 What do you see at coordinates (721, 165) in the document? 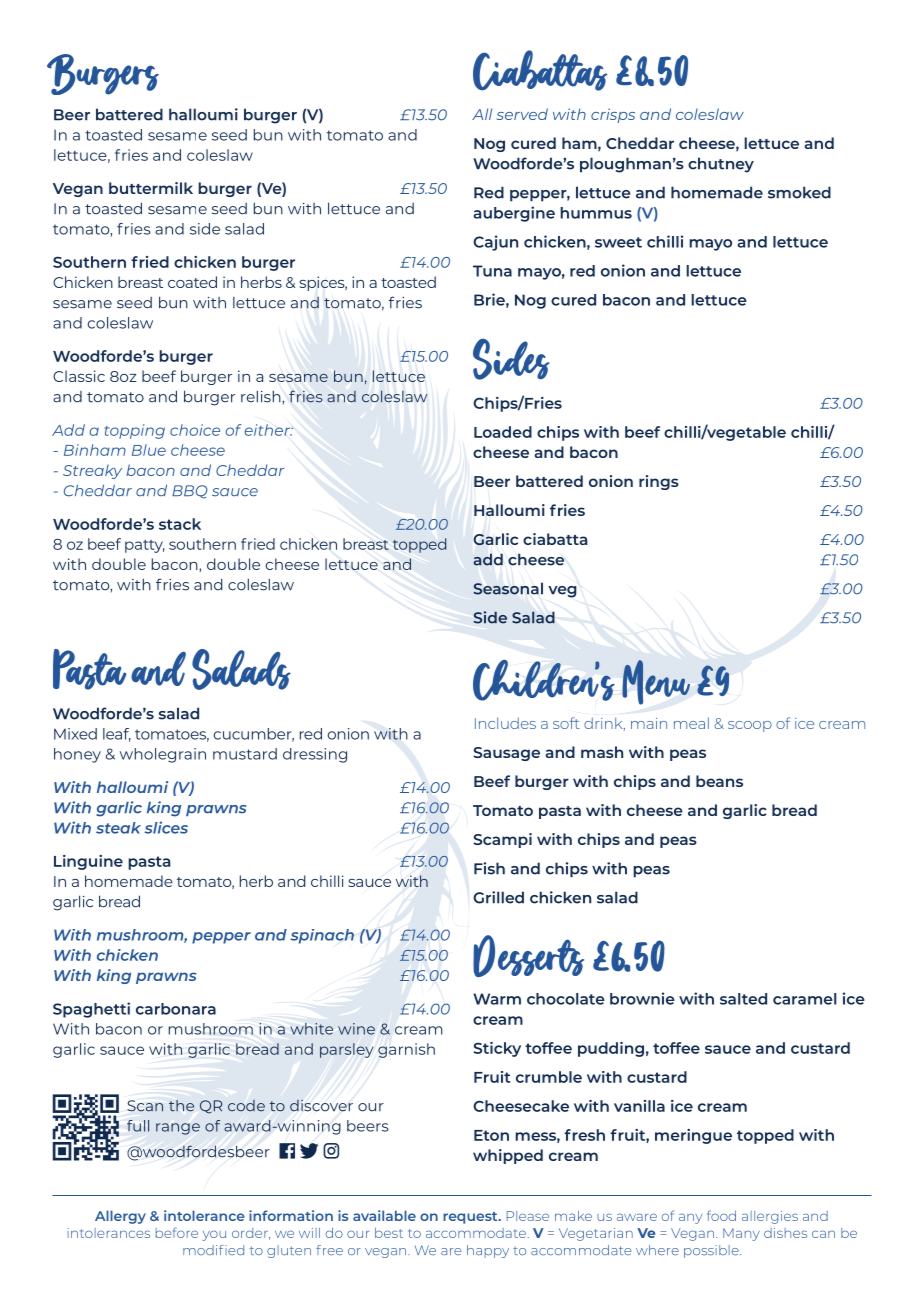
I see `chutney` at bounding box center [721, 165].
